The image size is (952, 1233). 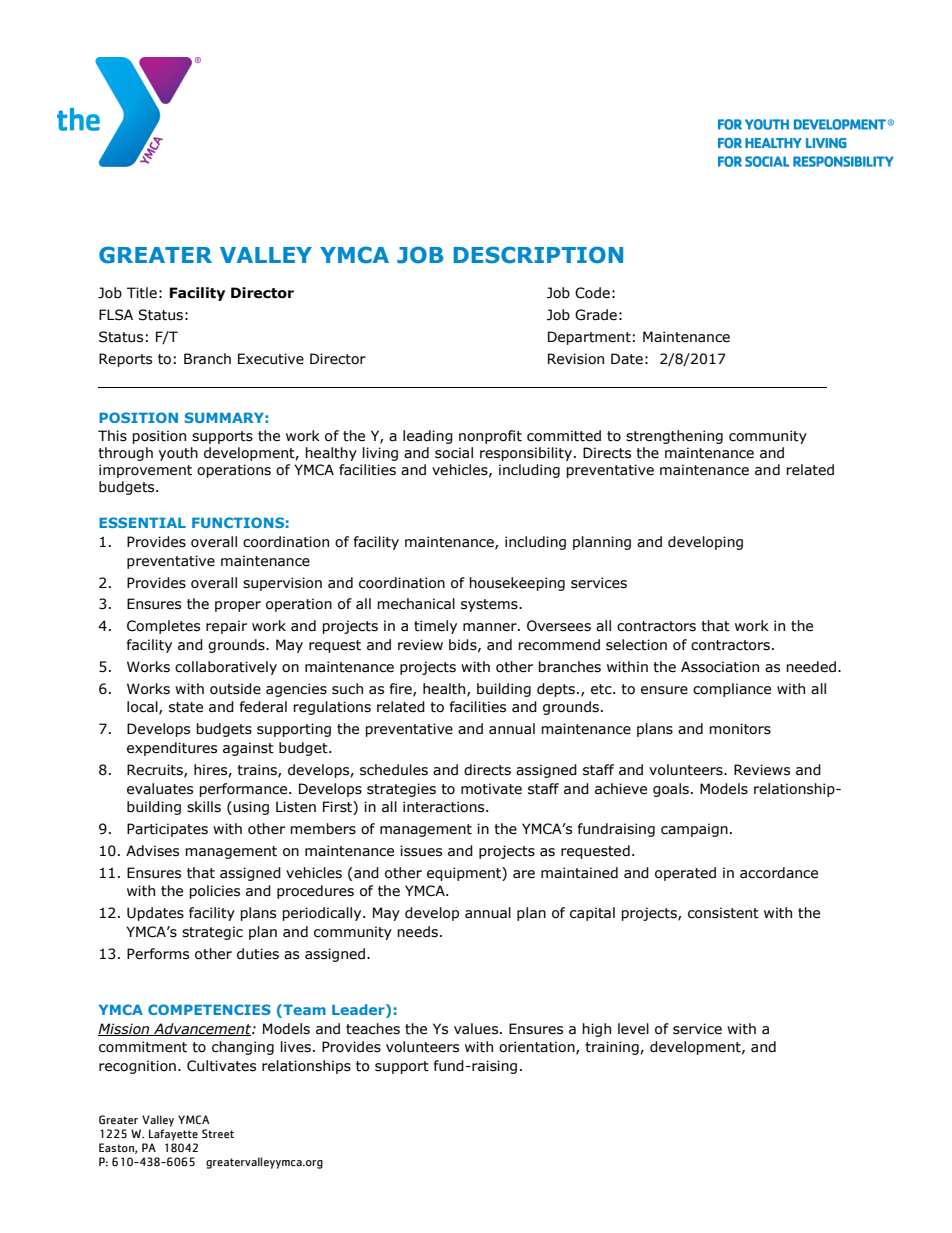 I want to click on Code, so click(x=592, y=293).
